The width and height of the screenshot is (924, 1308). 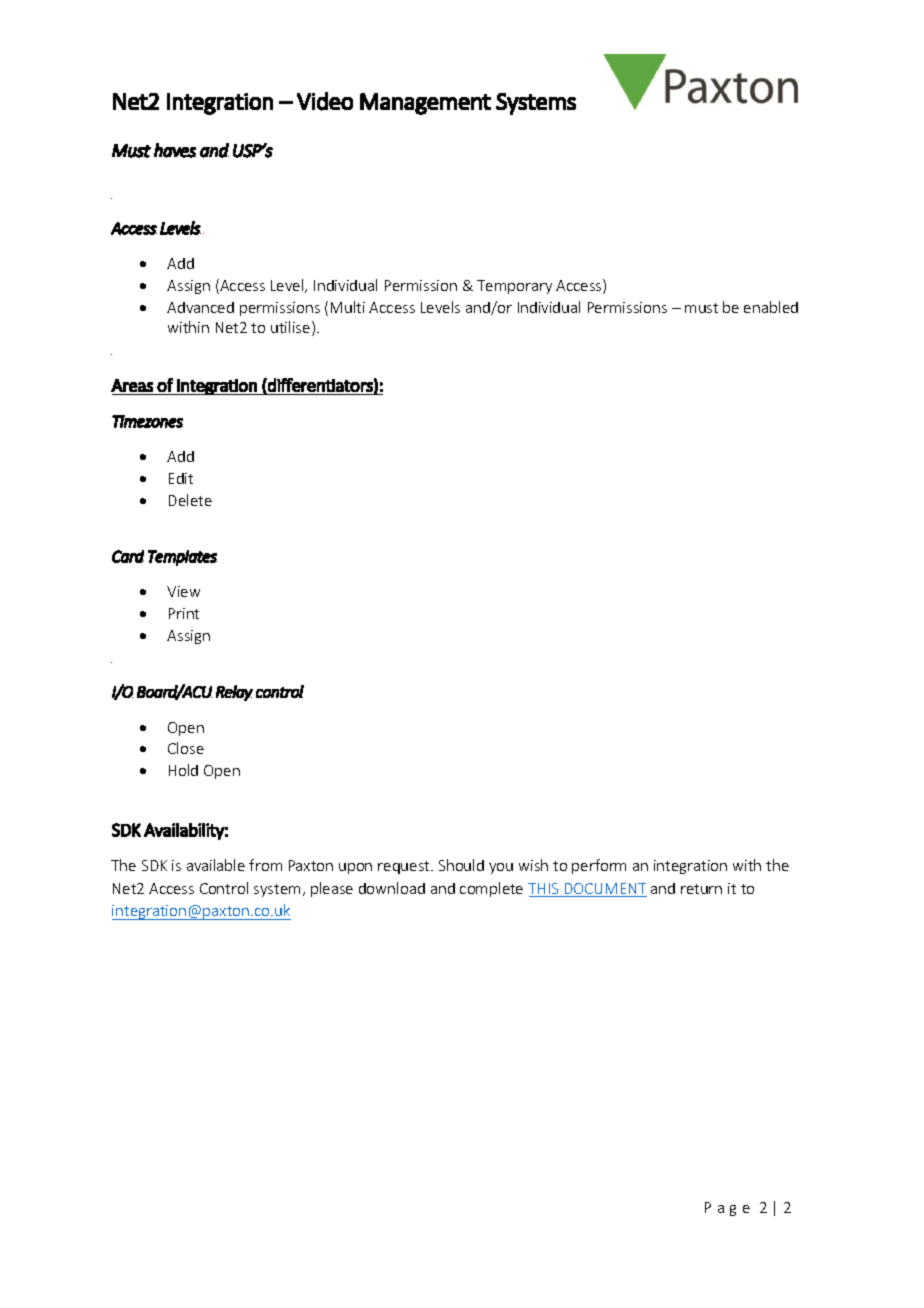 I want to click on haves, so click(x=175, y=150).
